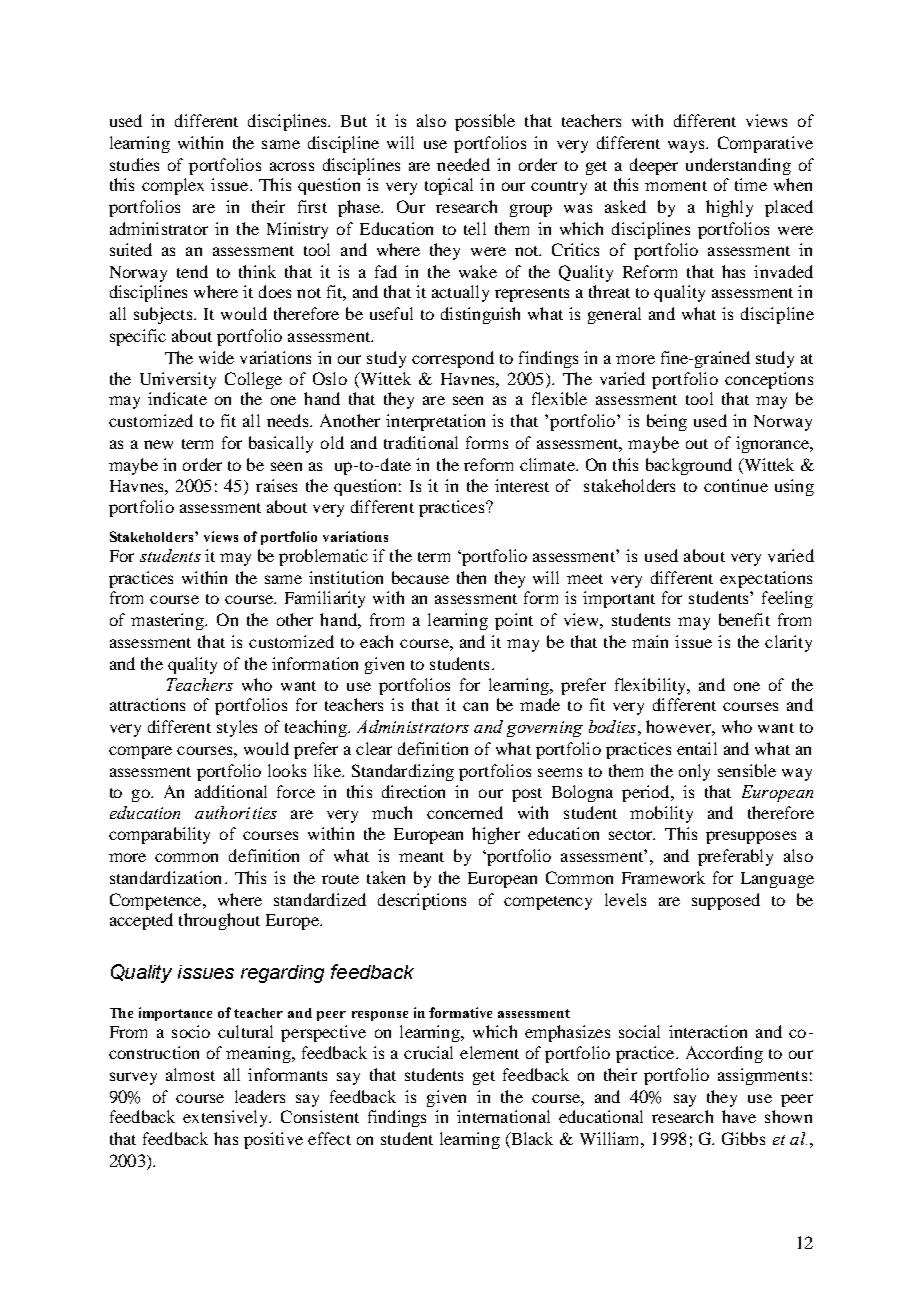 The width and height of the page is (924, 1308). I want to click on international, so click(503, 1116).
